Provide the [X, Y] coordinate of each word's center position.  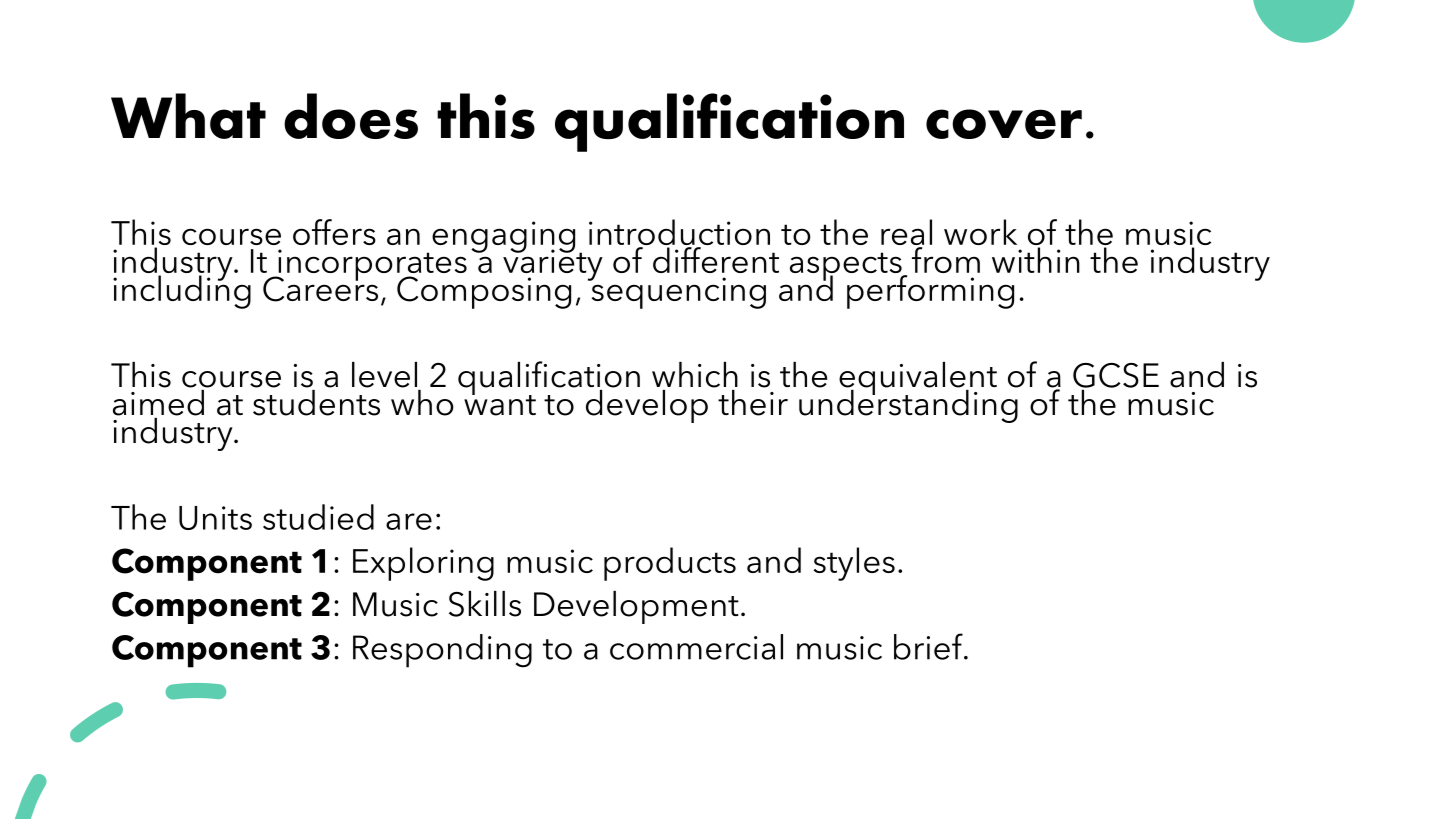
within [1036, 260]
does [351, 116]
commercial [696, 647]
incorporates [371, 266]
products [670, 564]
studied [318, 517]
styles [854, 564]
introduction [679, 232]
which [695, 375]
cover [1004, 124]
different [716, 260]
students [316, 401]
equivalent [918, 379]
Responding [442, 651]
